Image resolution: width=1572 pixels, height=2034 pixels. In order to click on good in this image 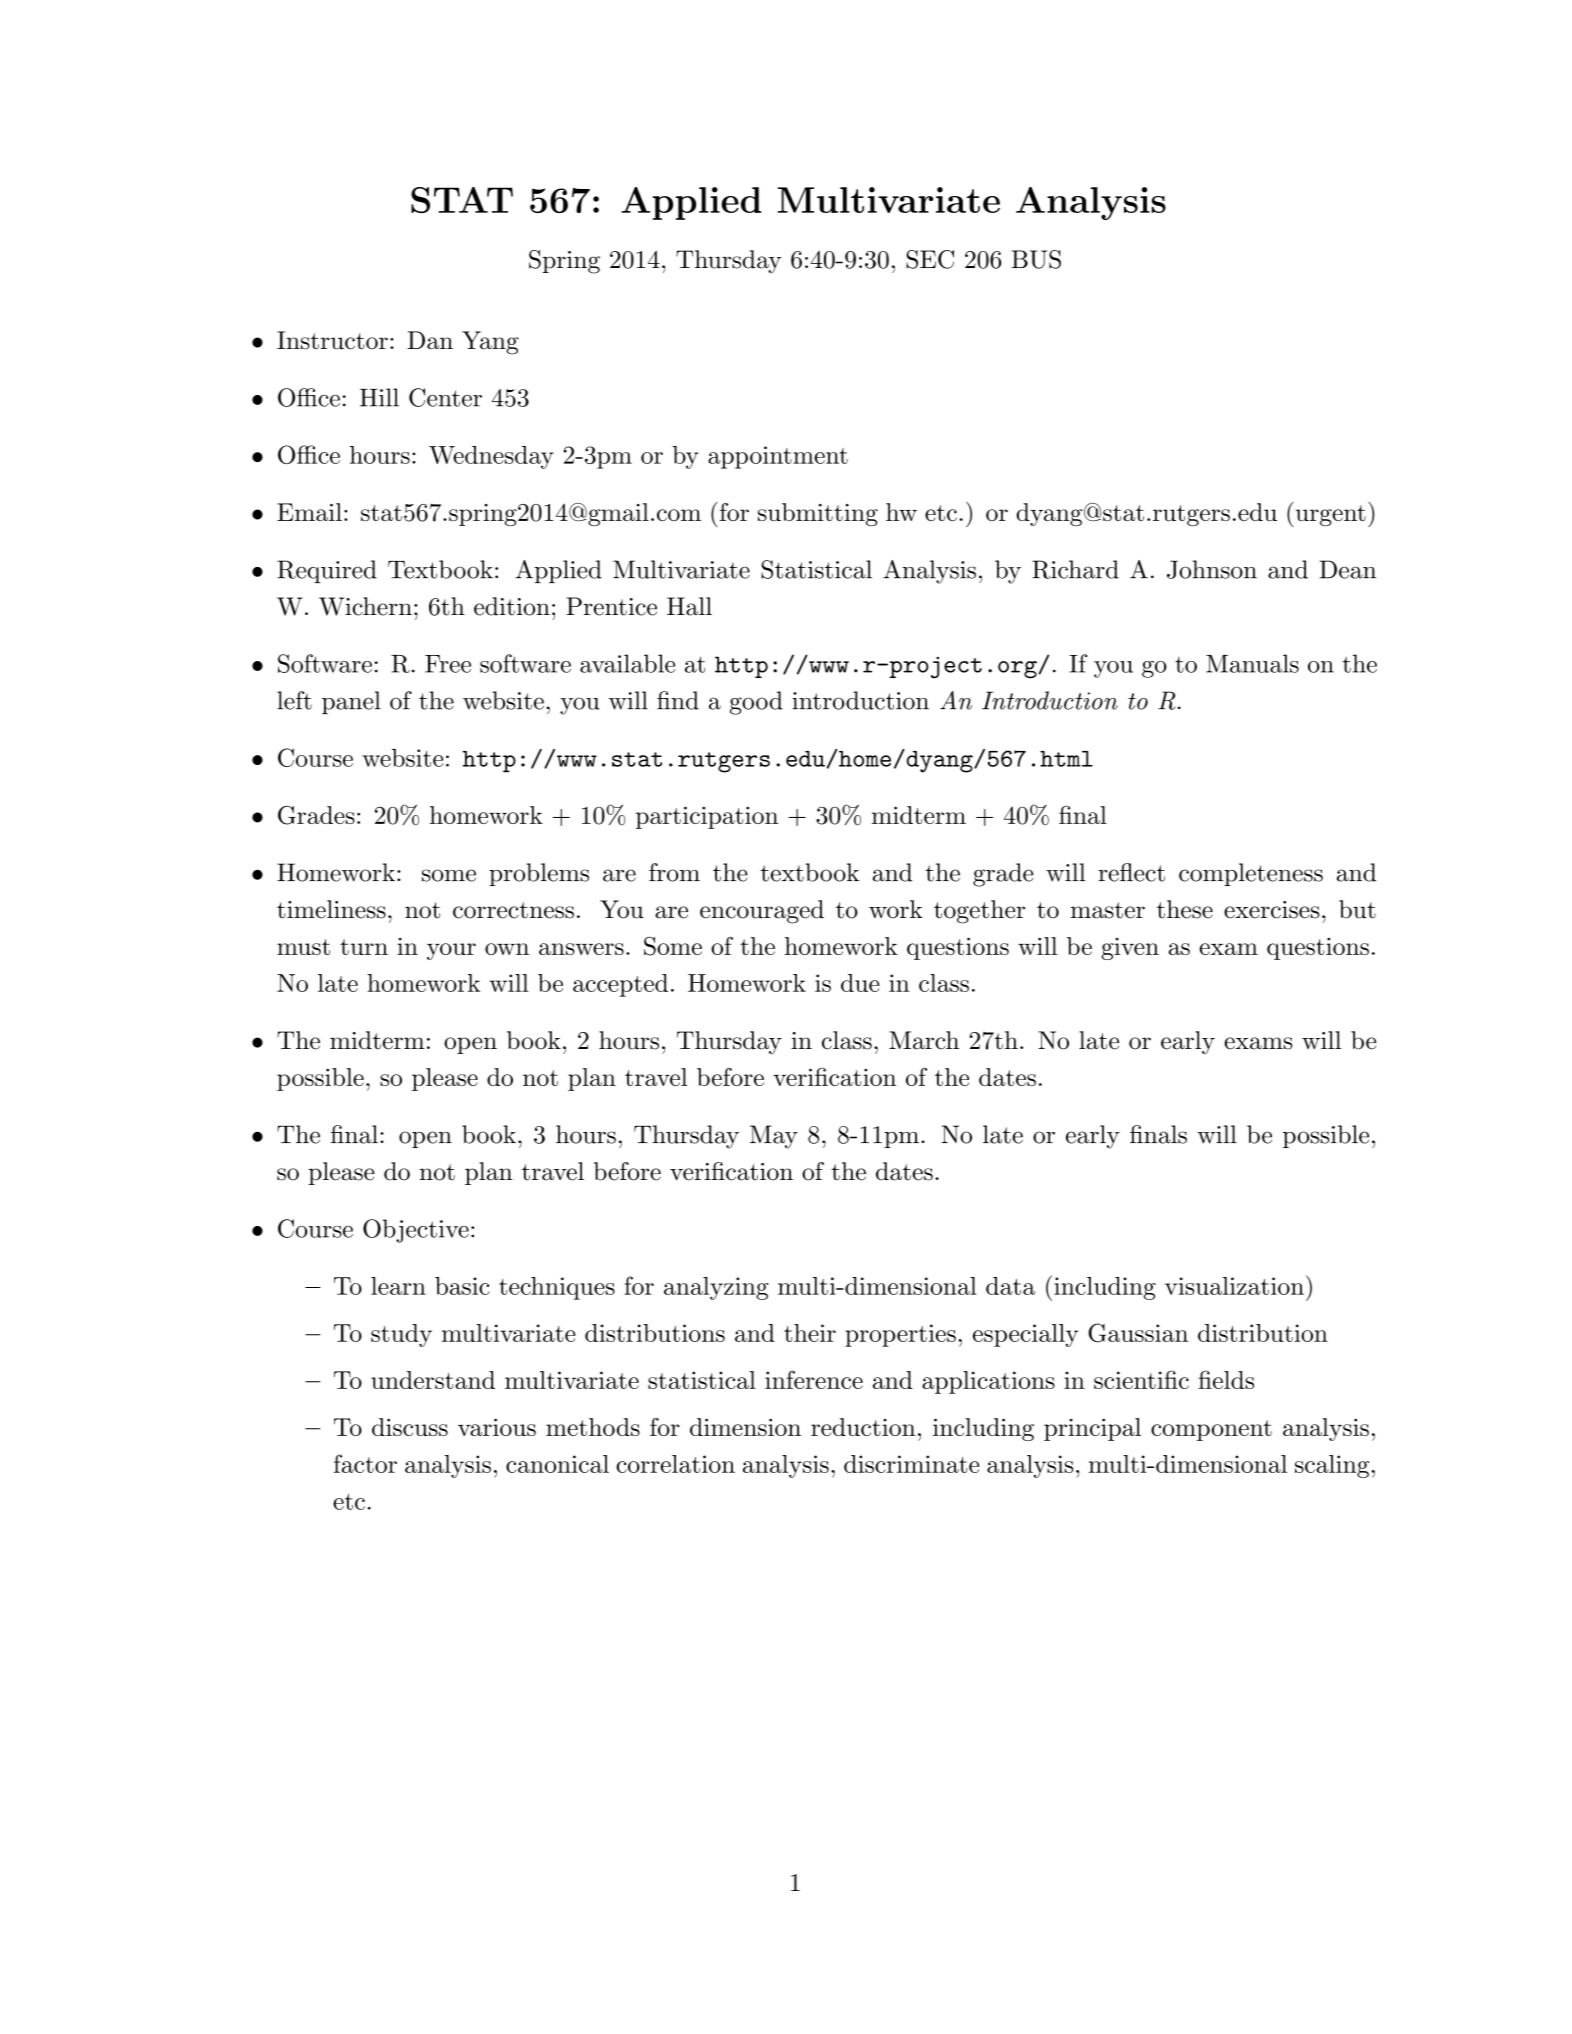, I will do `click(756, 703)`.
